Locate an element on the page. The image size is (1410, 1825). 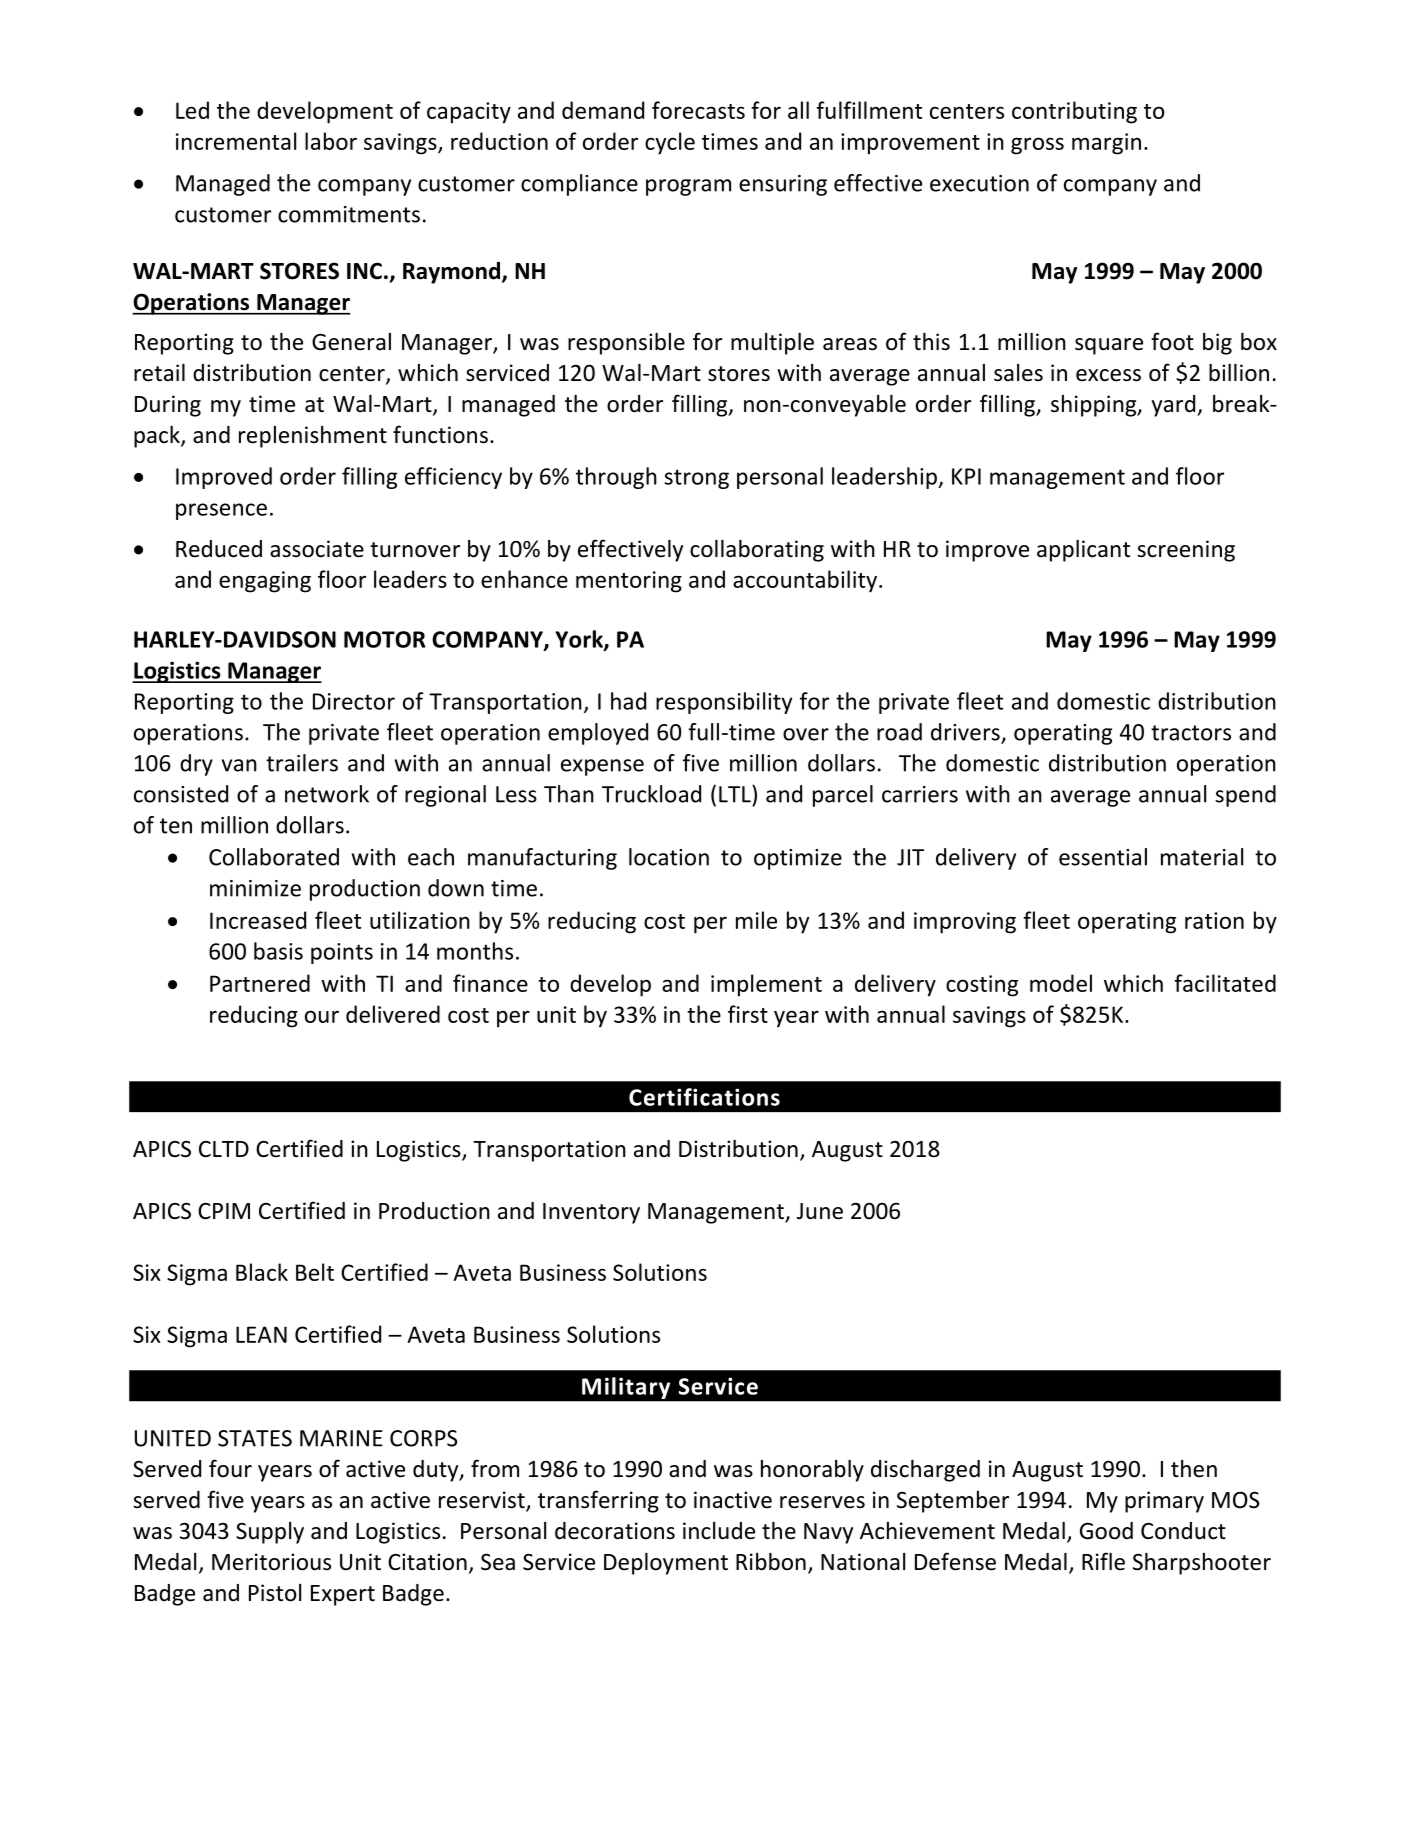
June is located at coordinates (820, 1211).
